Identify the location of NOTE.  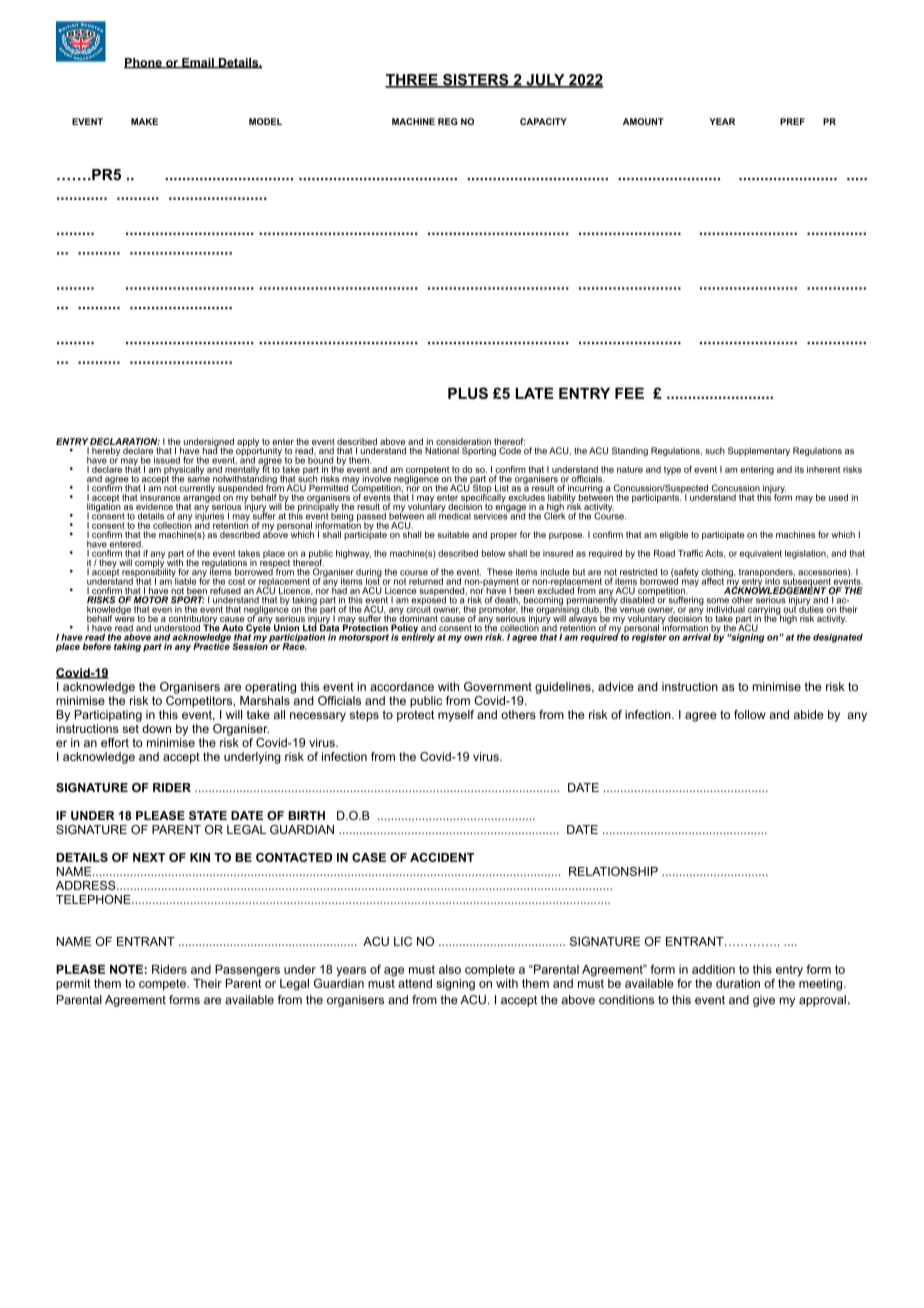
(126, 969).
